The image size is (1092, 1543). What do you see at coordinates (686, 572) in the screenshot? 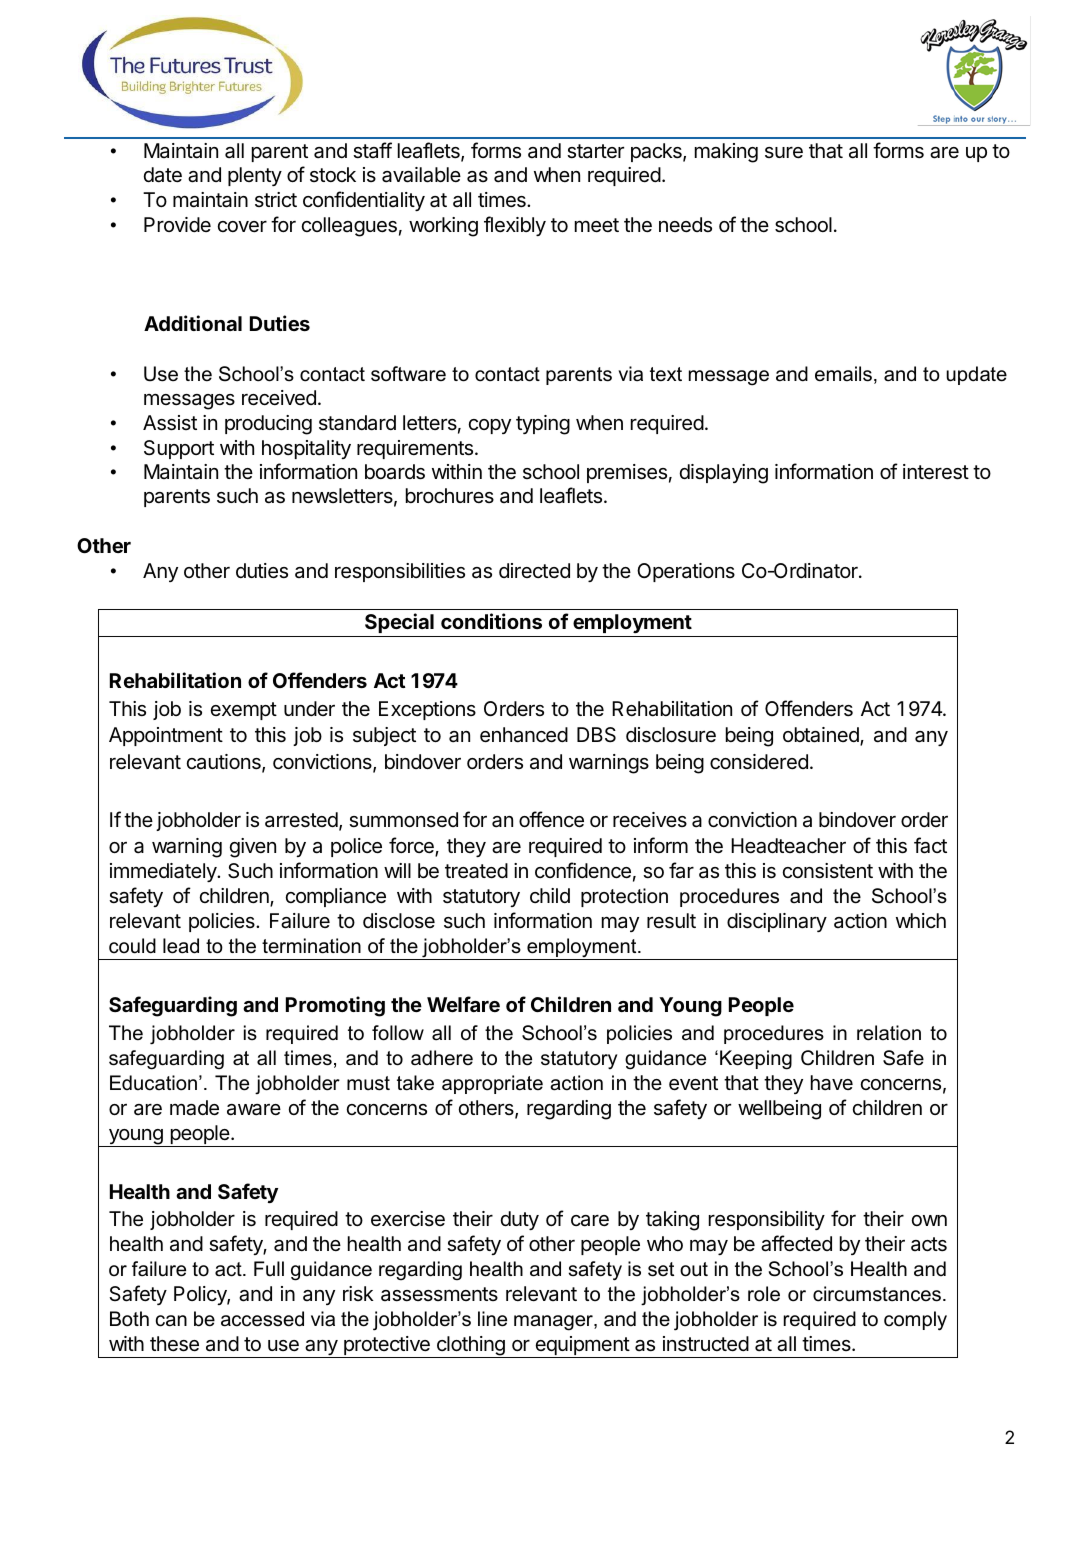
I see `Operations` at bounding box center [686, 572].
